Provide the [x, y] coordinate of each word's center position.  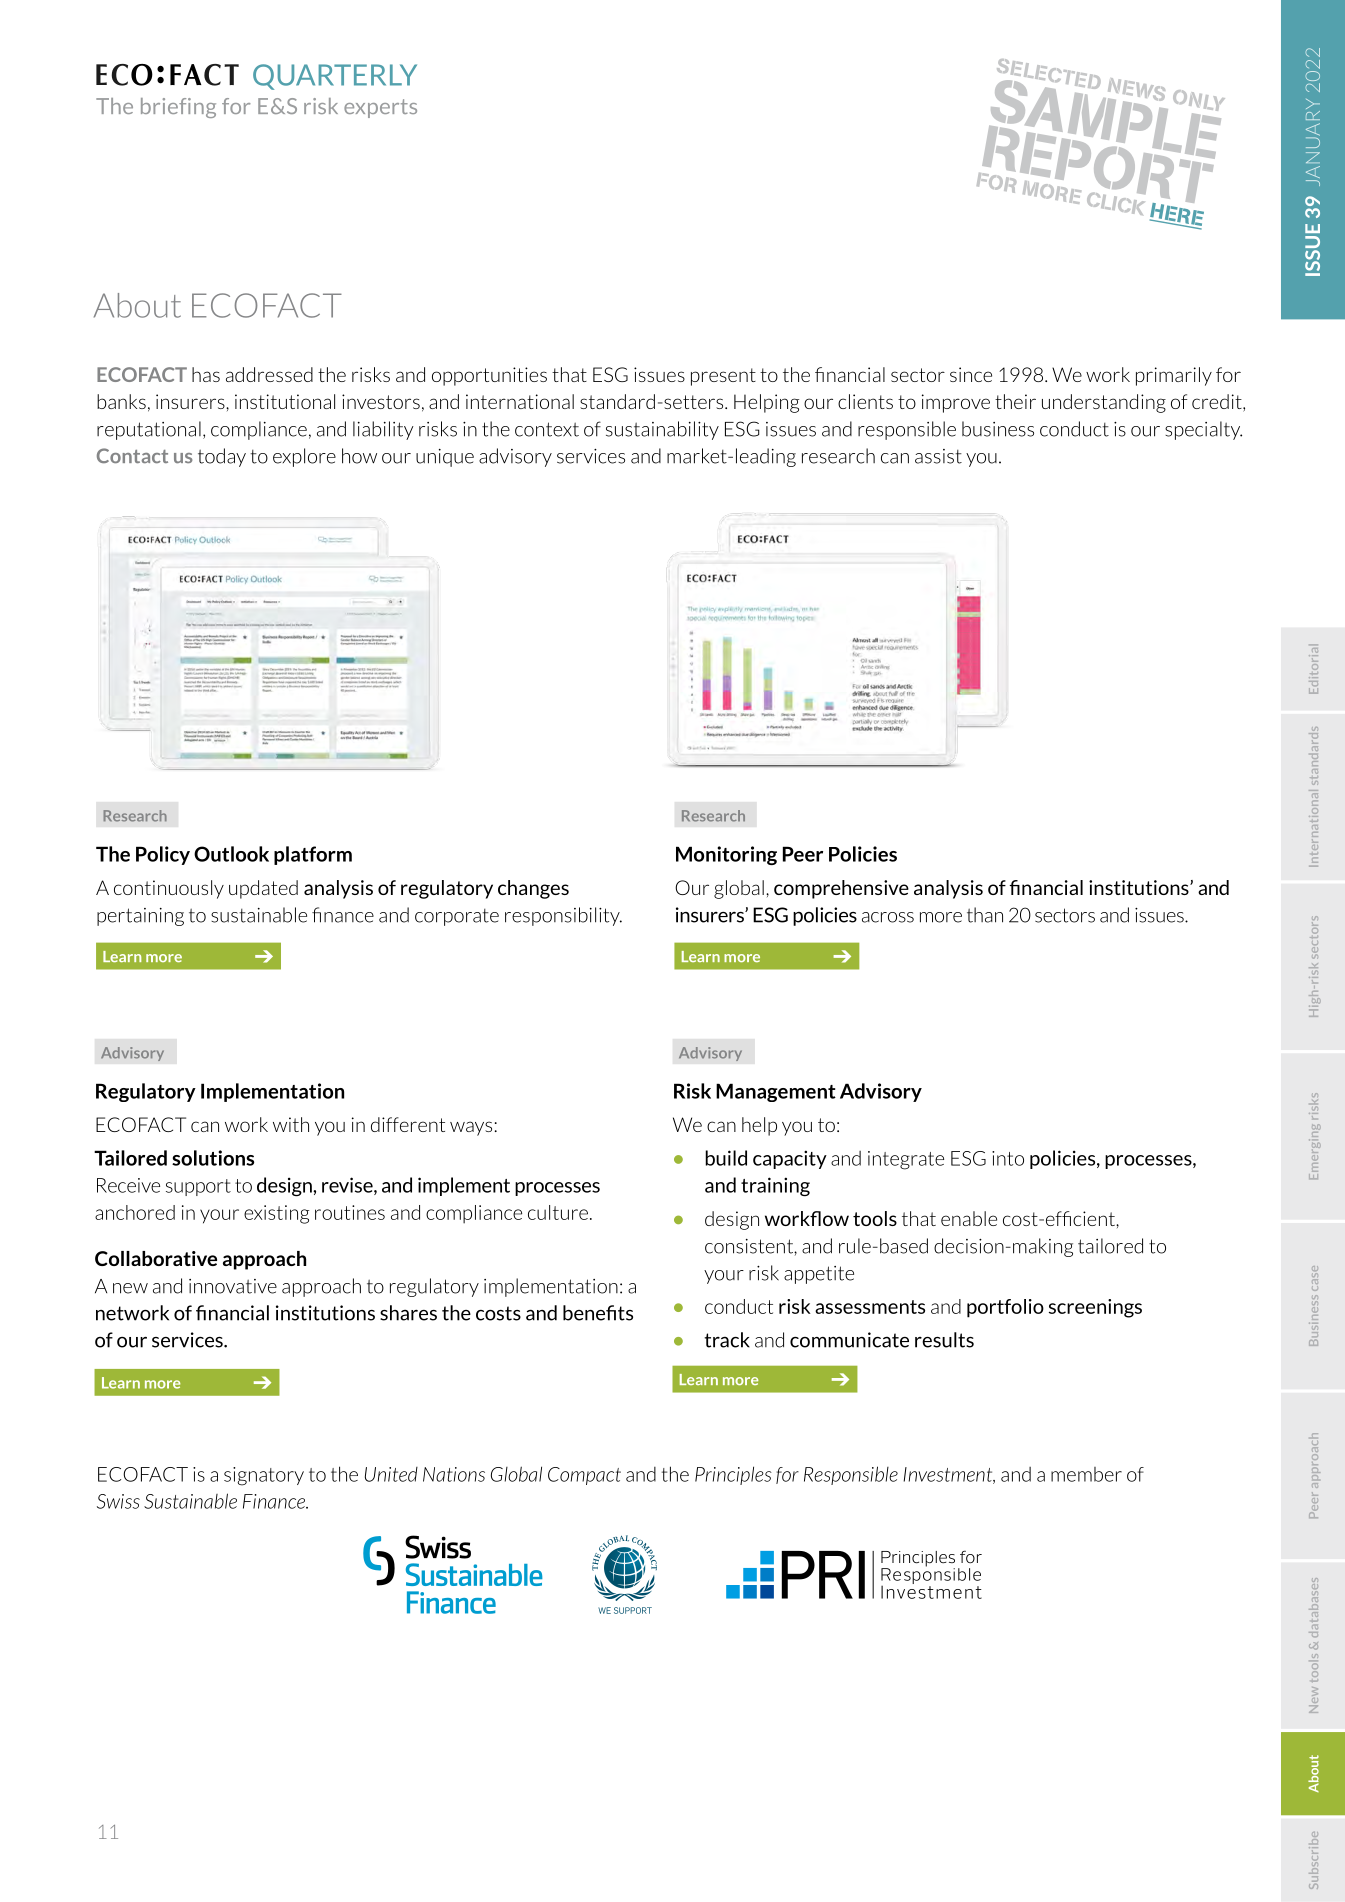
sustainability [662, 430]
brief [163, 106]
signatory [264, 1476]
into [1008, 1158]
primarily [1174, 376]
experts [380, 108]
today [222, 457]
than [985, 915]
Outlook [231, 854]
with [291, 1124]
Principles [733, 1475]
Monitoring [726, 855]
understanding [1104, 403]
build [726, 1158]
